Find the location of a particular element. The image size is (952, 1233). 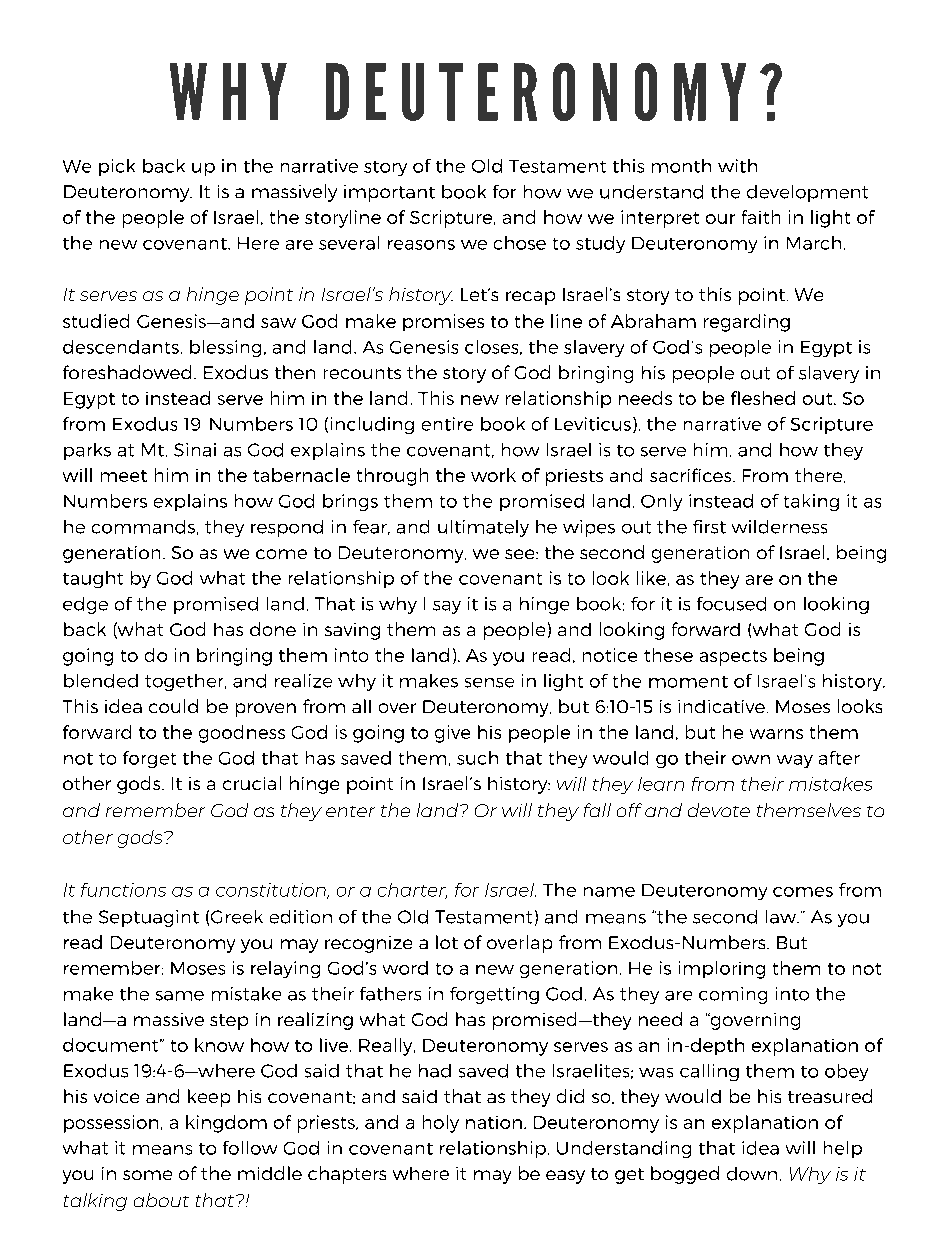

charter is located at coordinates (412, 891).
